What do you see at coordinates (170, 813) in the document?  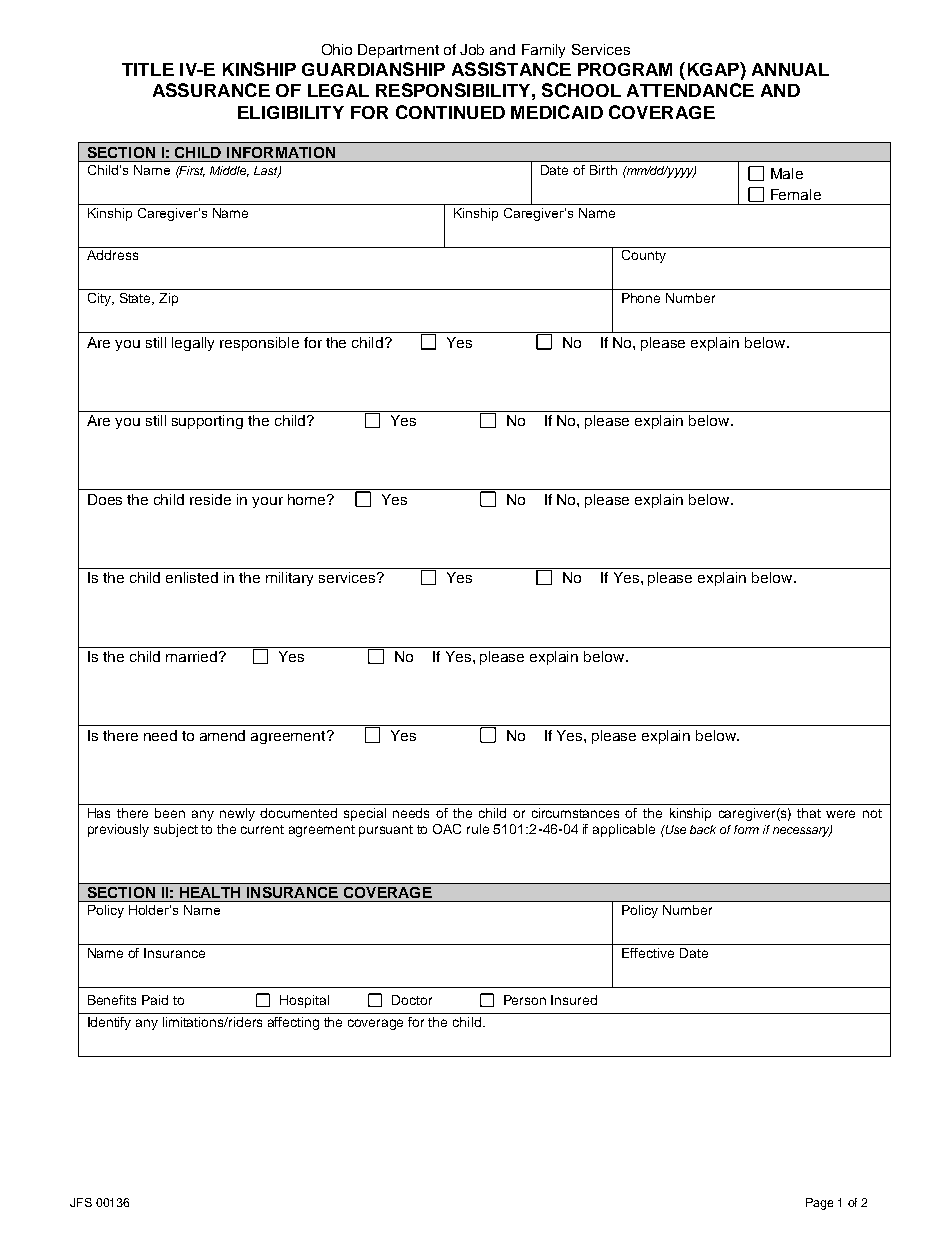 I see `been` at bounding box center [170, 813].
